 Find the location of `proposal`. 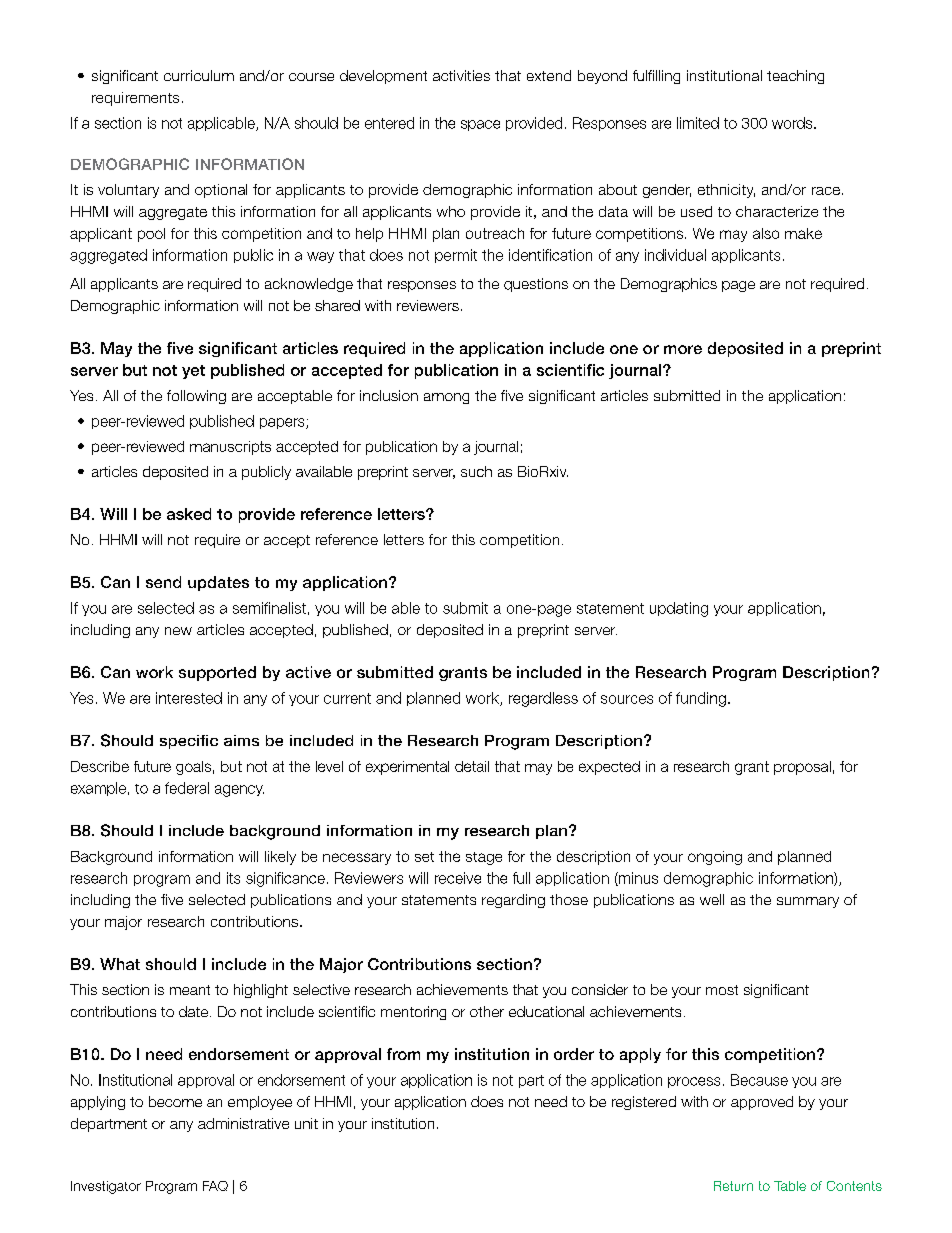

proposal is located at coordinates (802, 768).
